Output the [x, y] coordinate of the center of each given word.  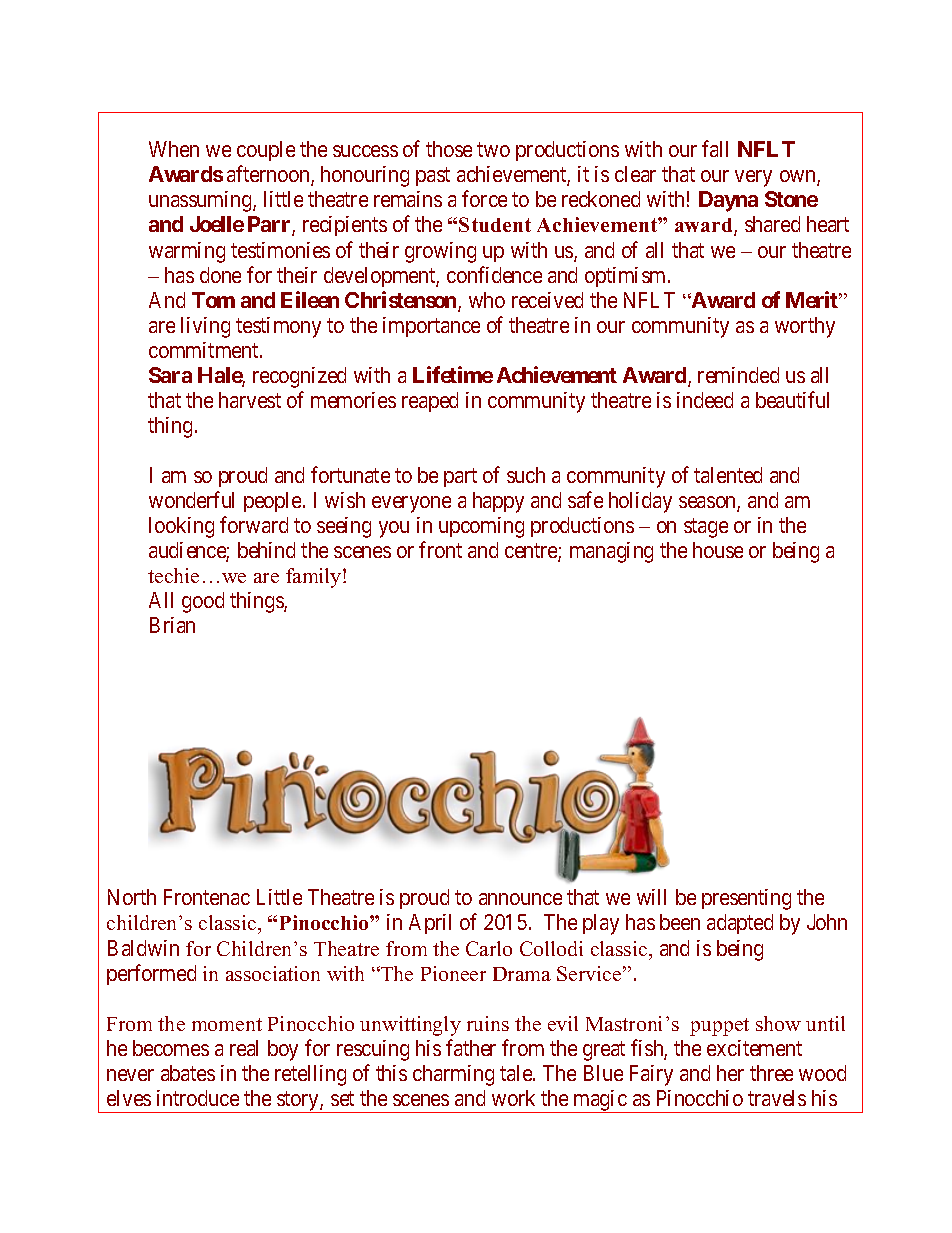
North [132, 897]
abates [188, 1073]
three [771, 1073]
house [718, 550]
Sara [170, 375]
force [484, 199]
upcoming [481, 527]
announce [520, 899]
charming [453, 1075]
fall [715, 148]
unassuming [201, 201]
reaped [430, 402]
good [203, 602]
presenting [746, 899]
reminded [738, 375]
